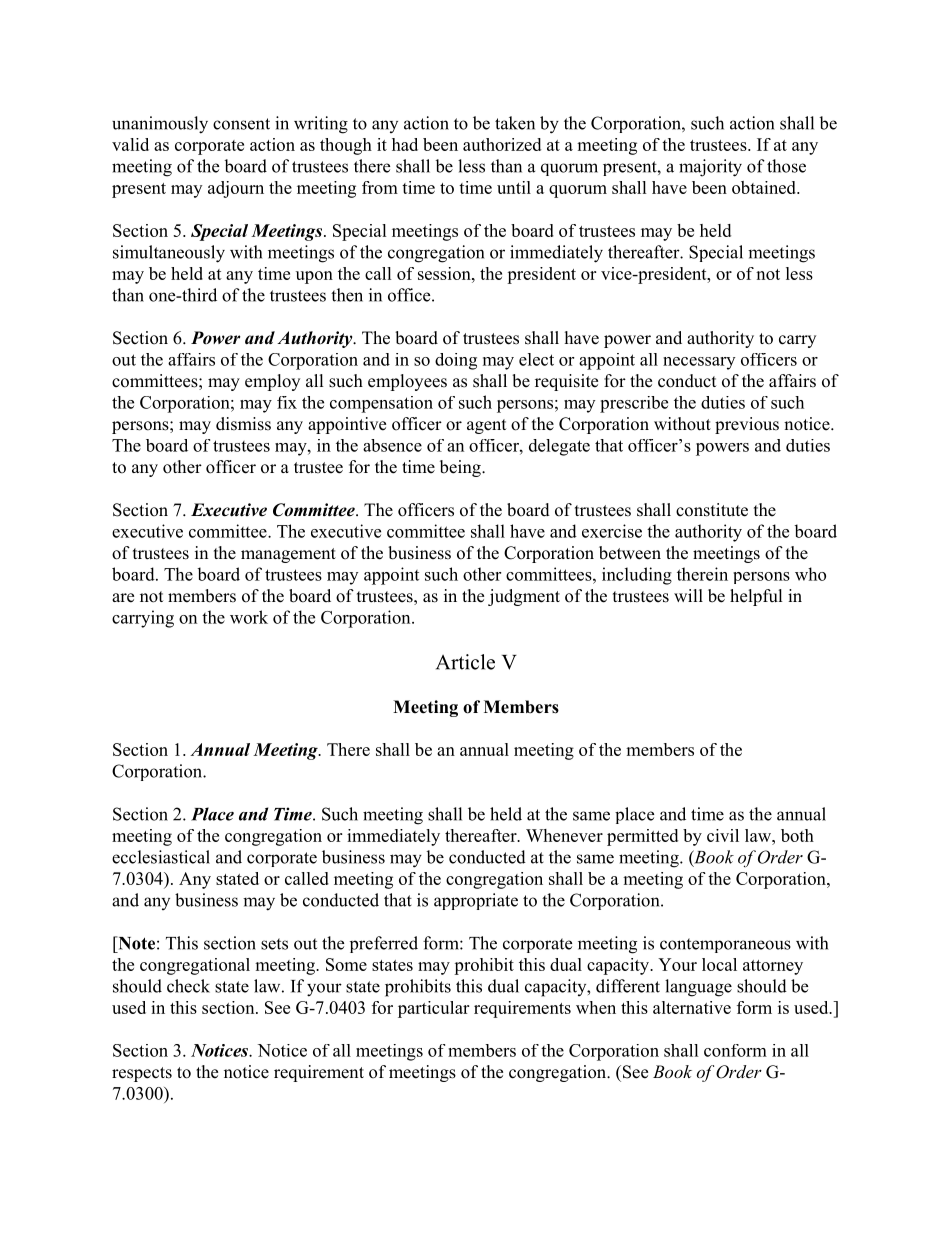 The width and height of the screenshot is (952, 1233). Describe the element at coordinates (710, 168) in the screenshot. I see `majority` at that location.
